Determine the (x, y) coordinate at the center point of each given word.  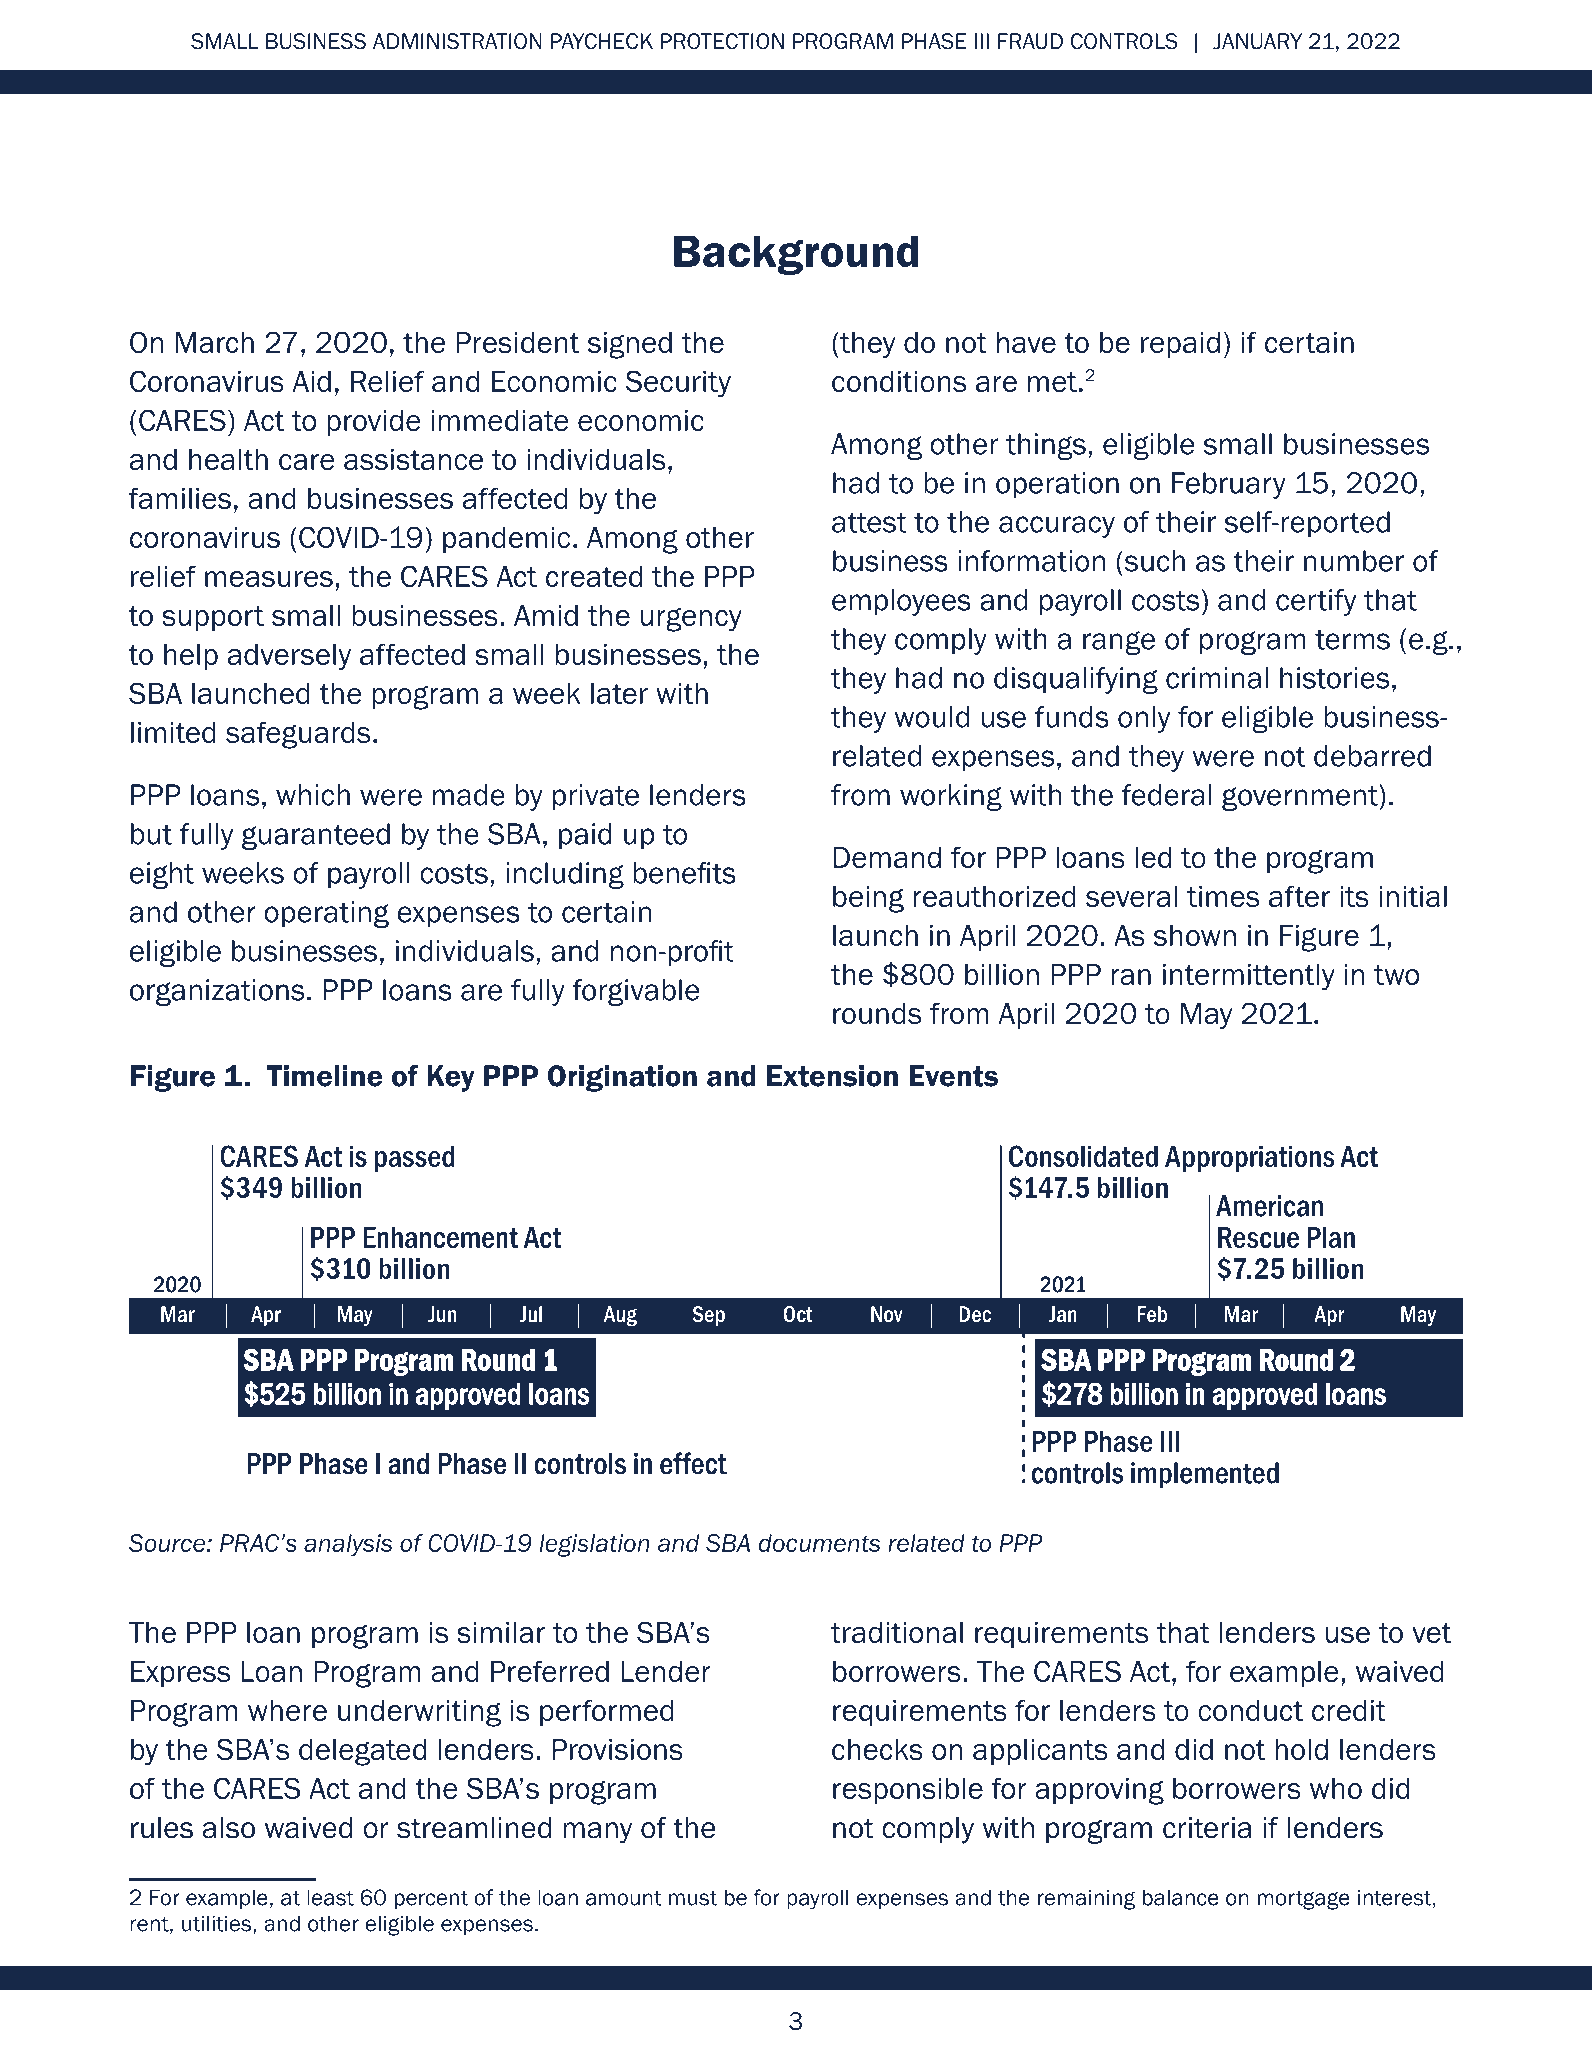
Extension (832, 1076)
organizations (217, 992)
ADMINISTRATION (457, 41)
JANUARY (1257, 41)
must (693, 1898)
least (330, 1897)
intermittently (1249, 977)
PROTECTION (722, 41)
